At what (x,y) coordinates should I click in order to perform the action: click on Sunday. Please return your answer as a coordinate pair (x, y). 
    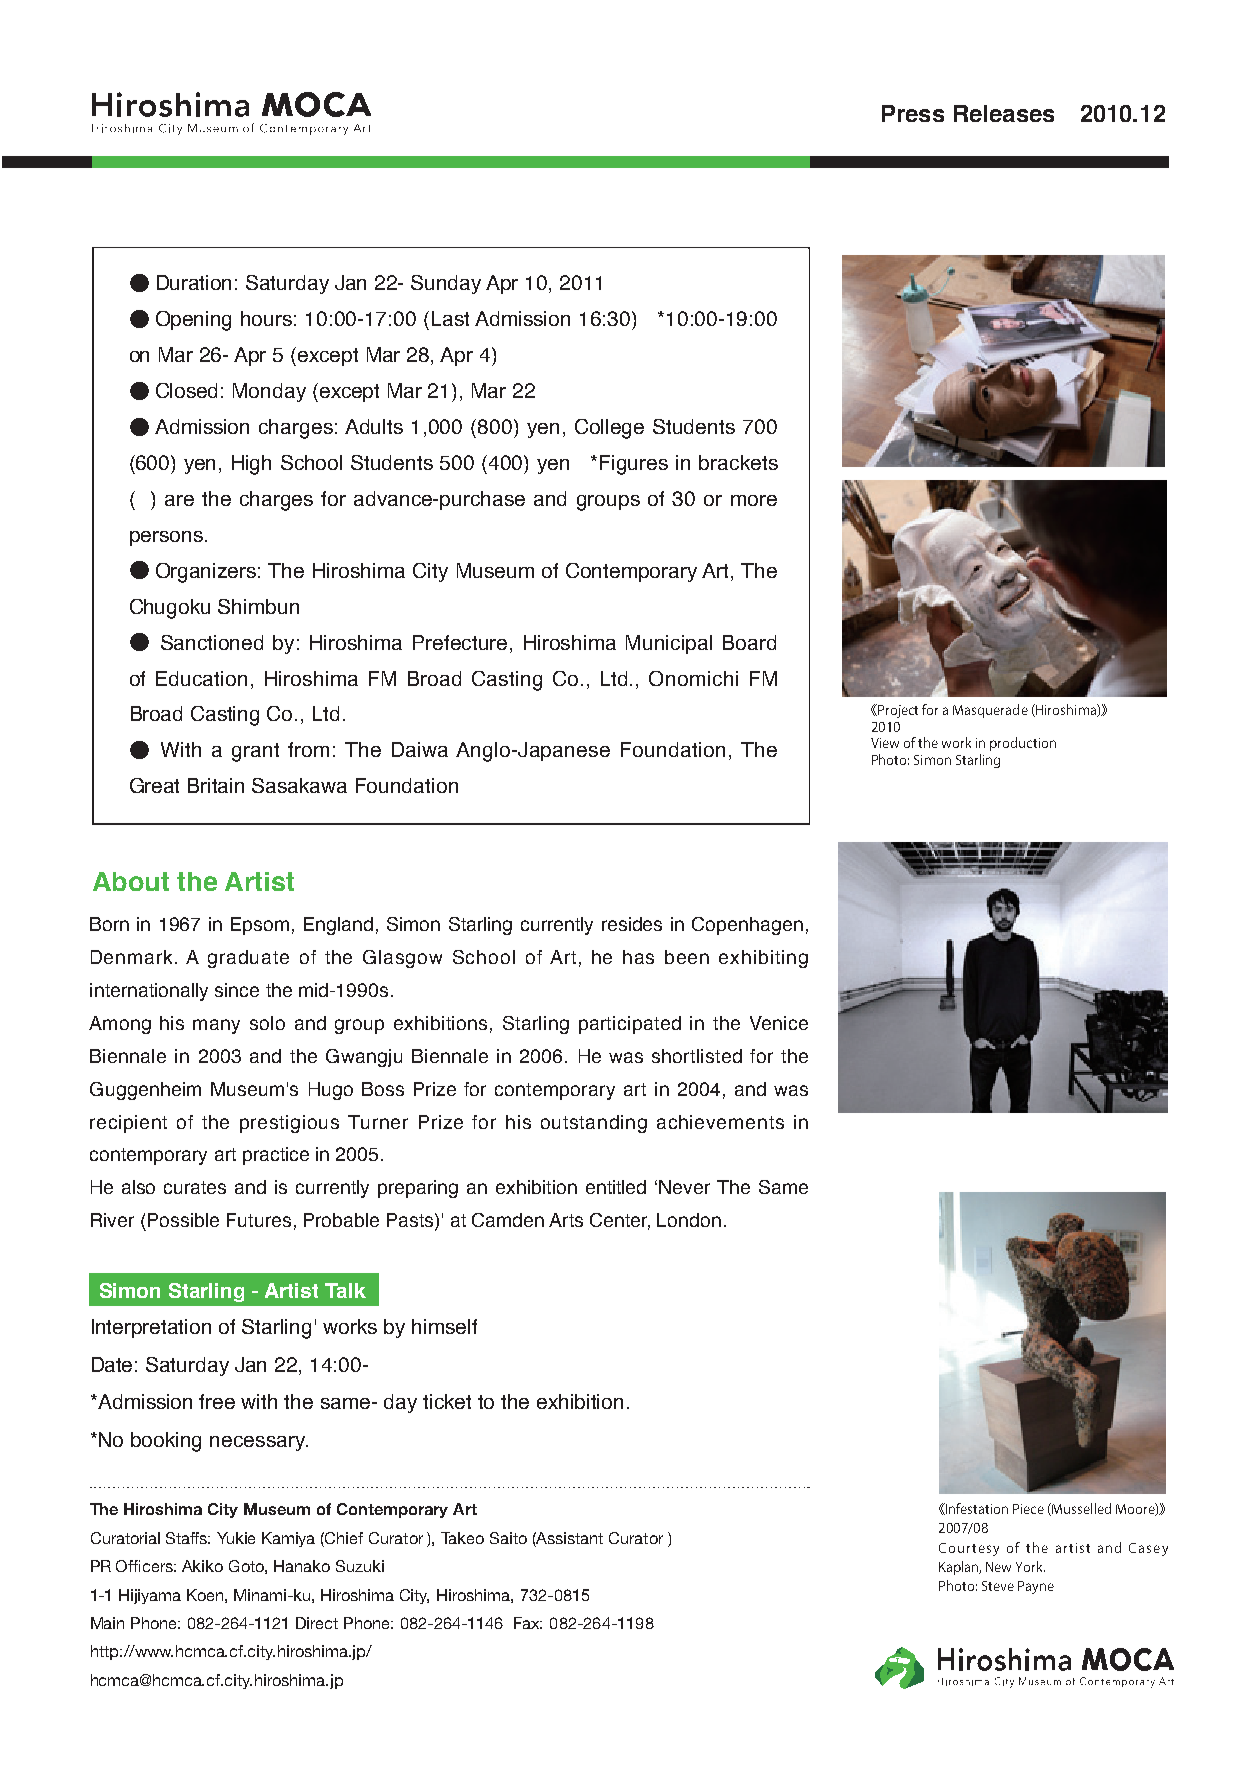
    Looking at the image, I should click on (446, 284).
